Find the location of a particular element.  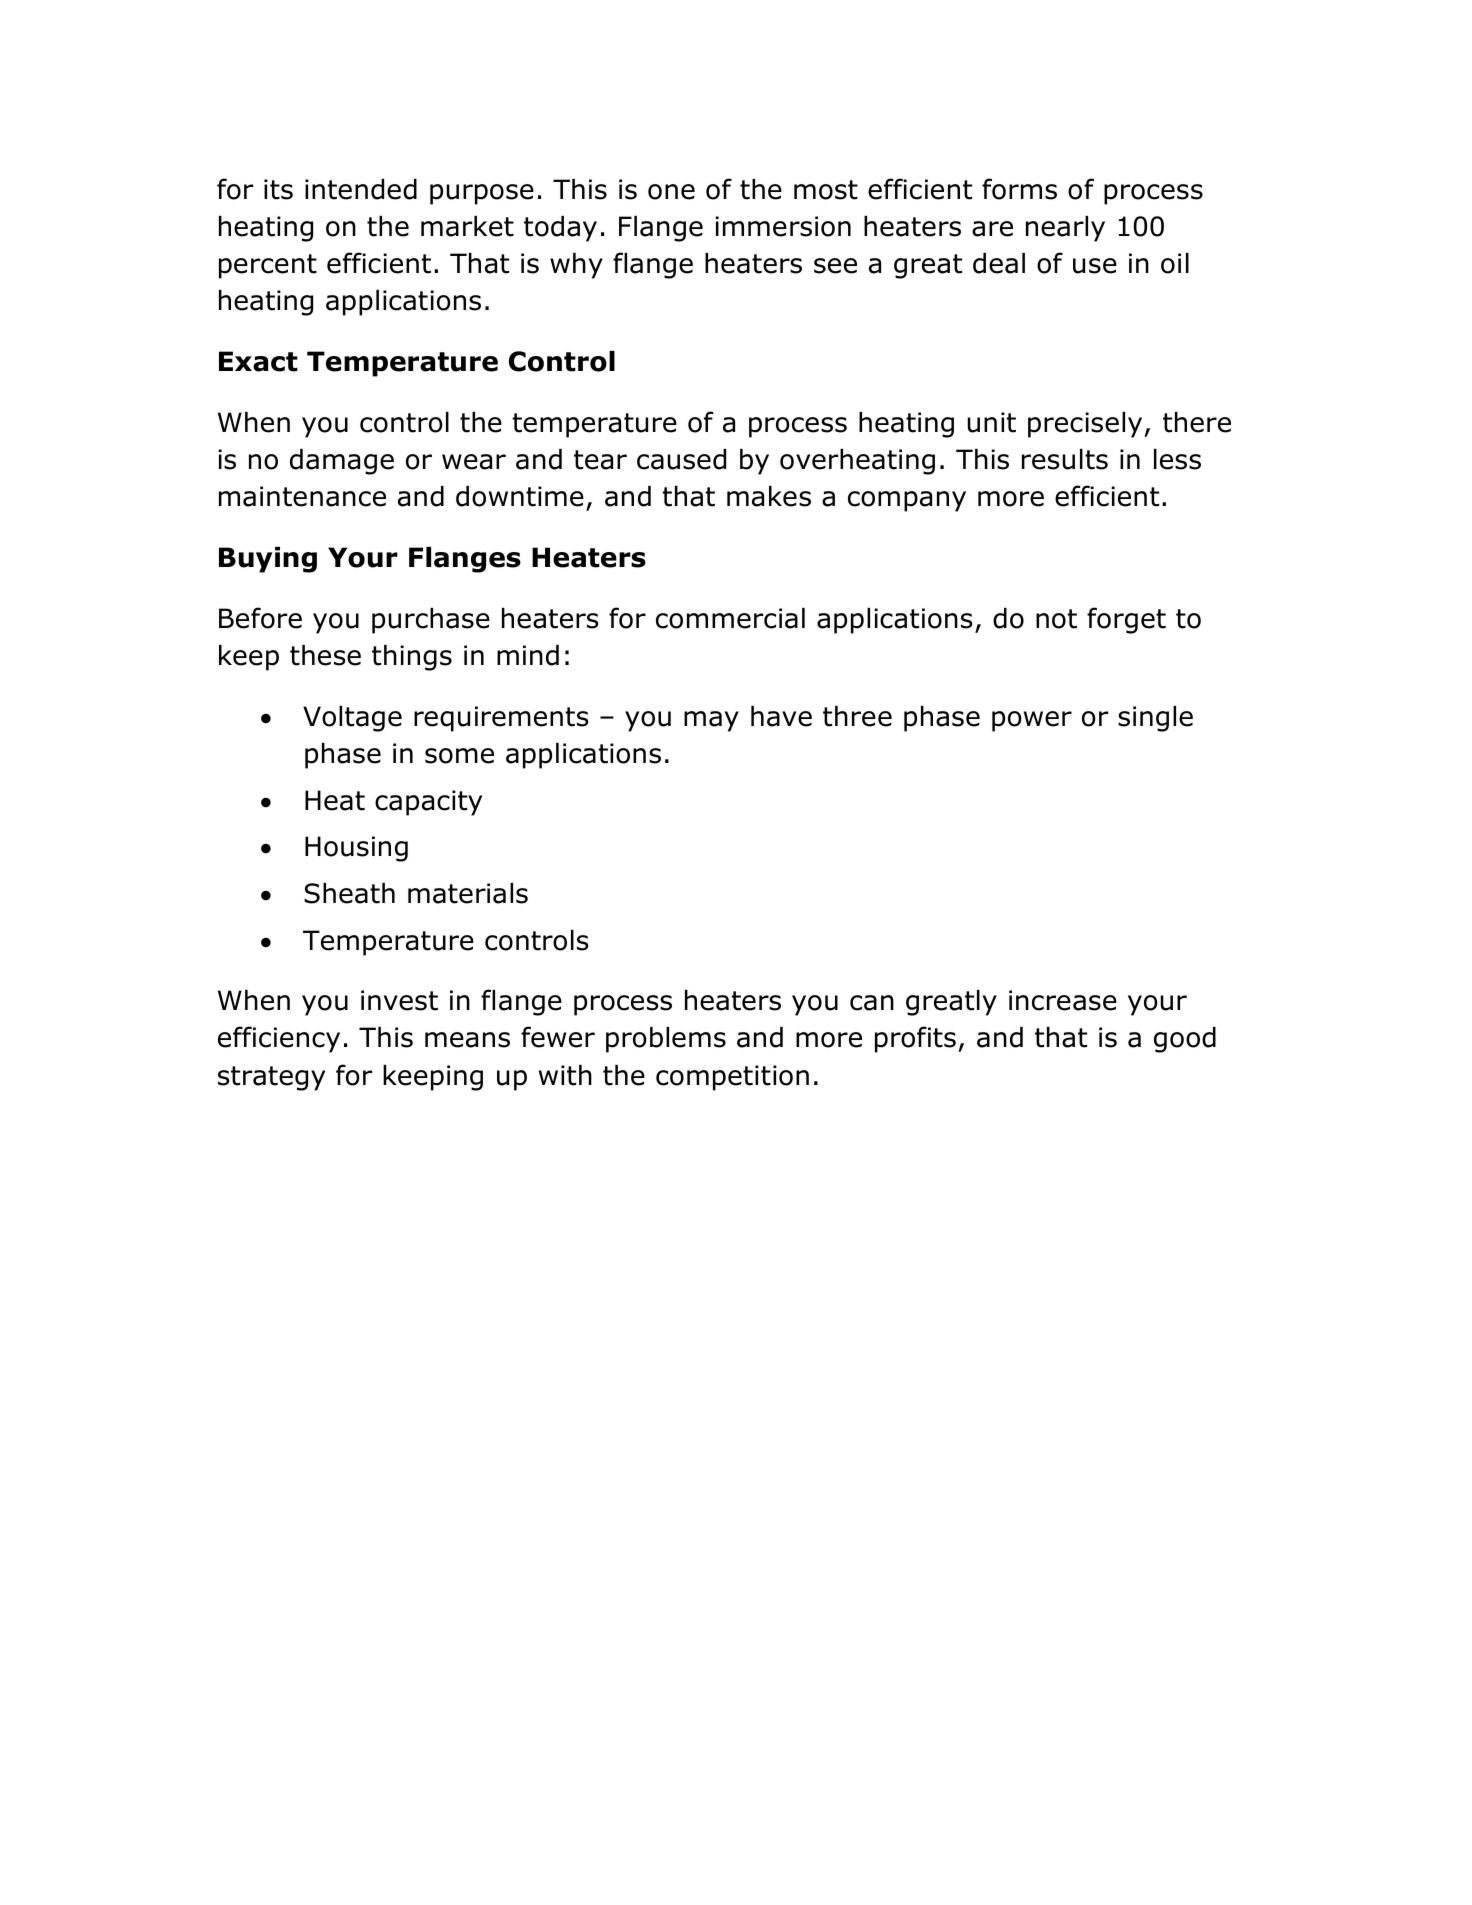

these is located at coordinates (325, 655).
